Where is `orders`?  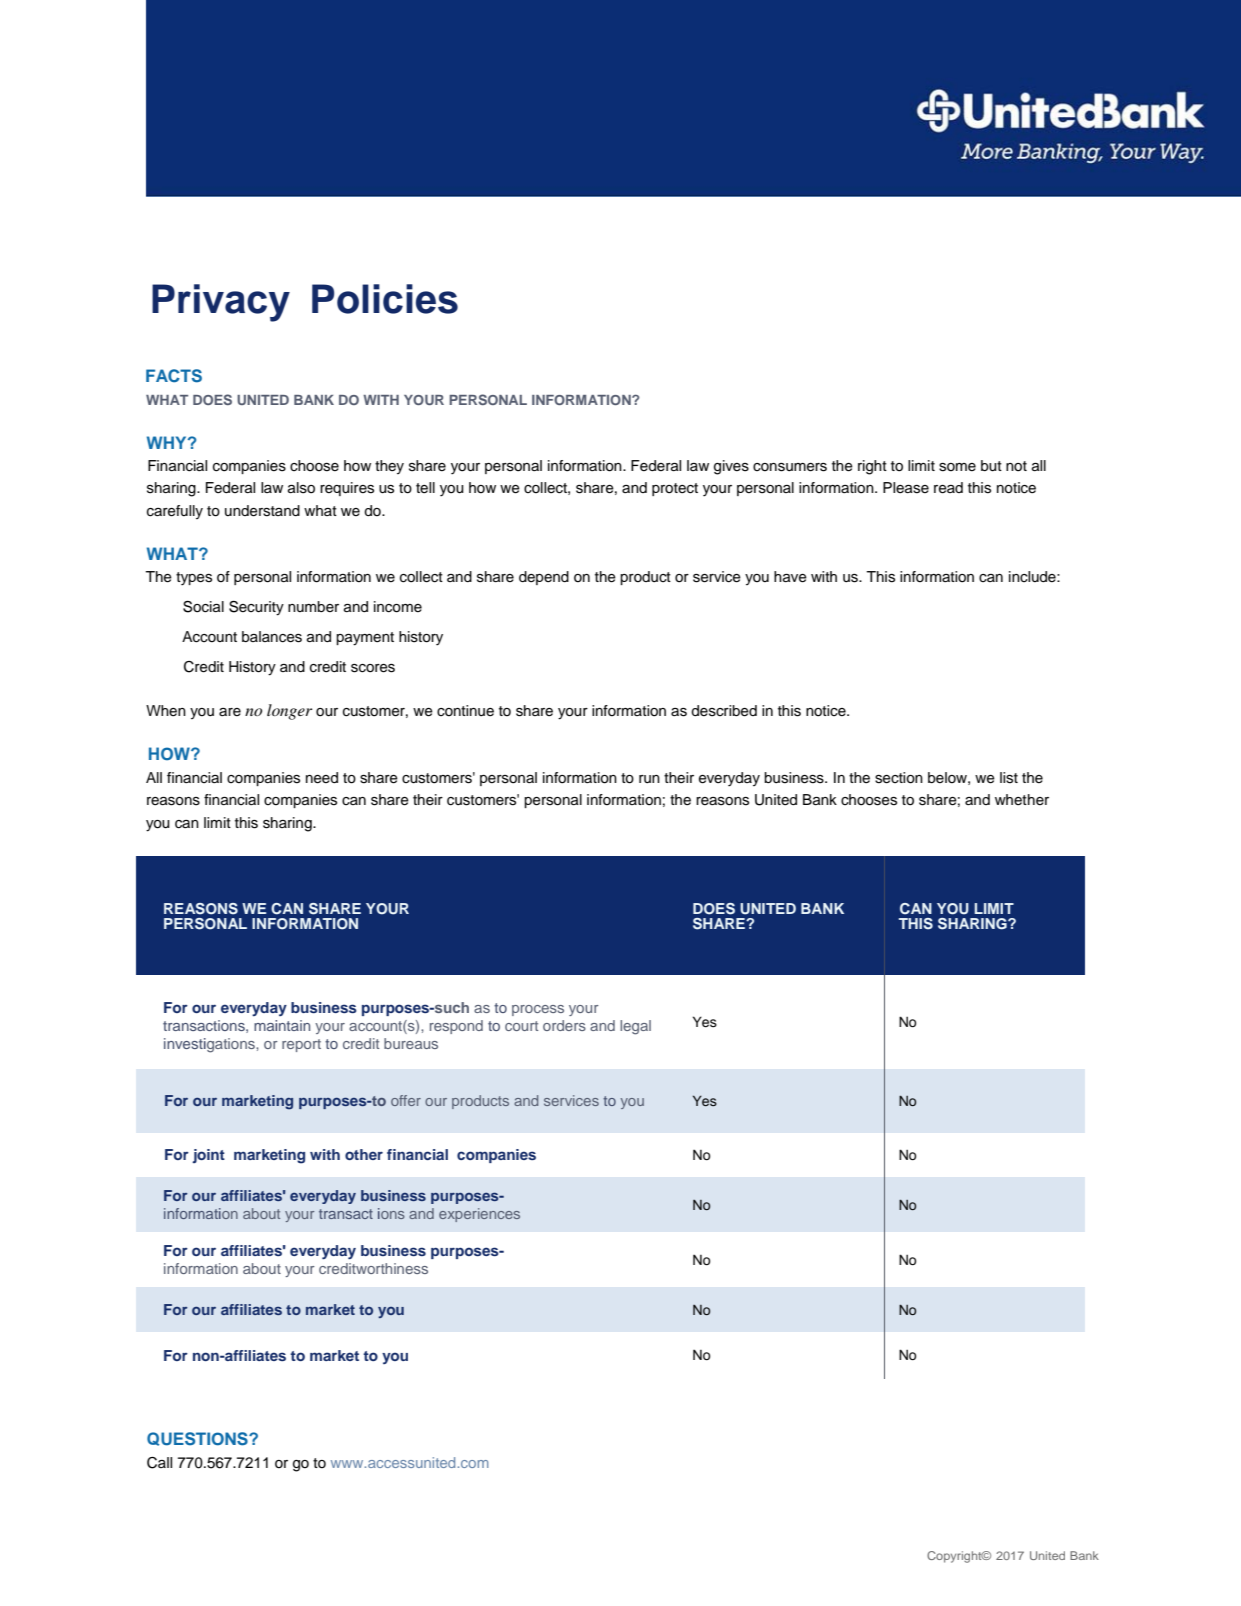
orders is located at coordinates (564, 1025).
